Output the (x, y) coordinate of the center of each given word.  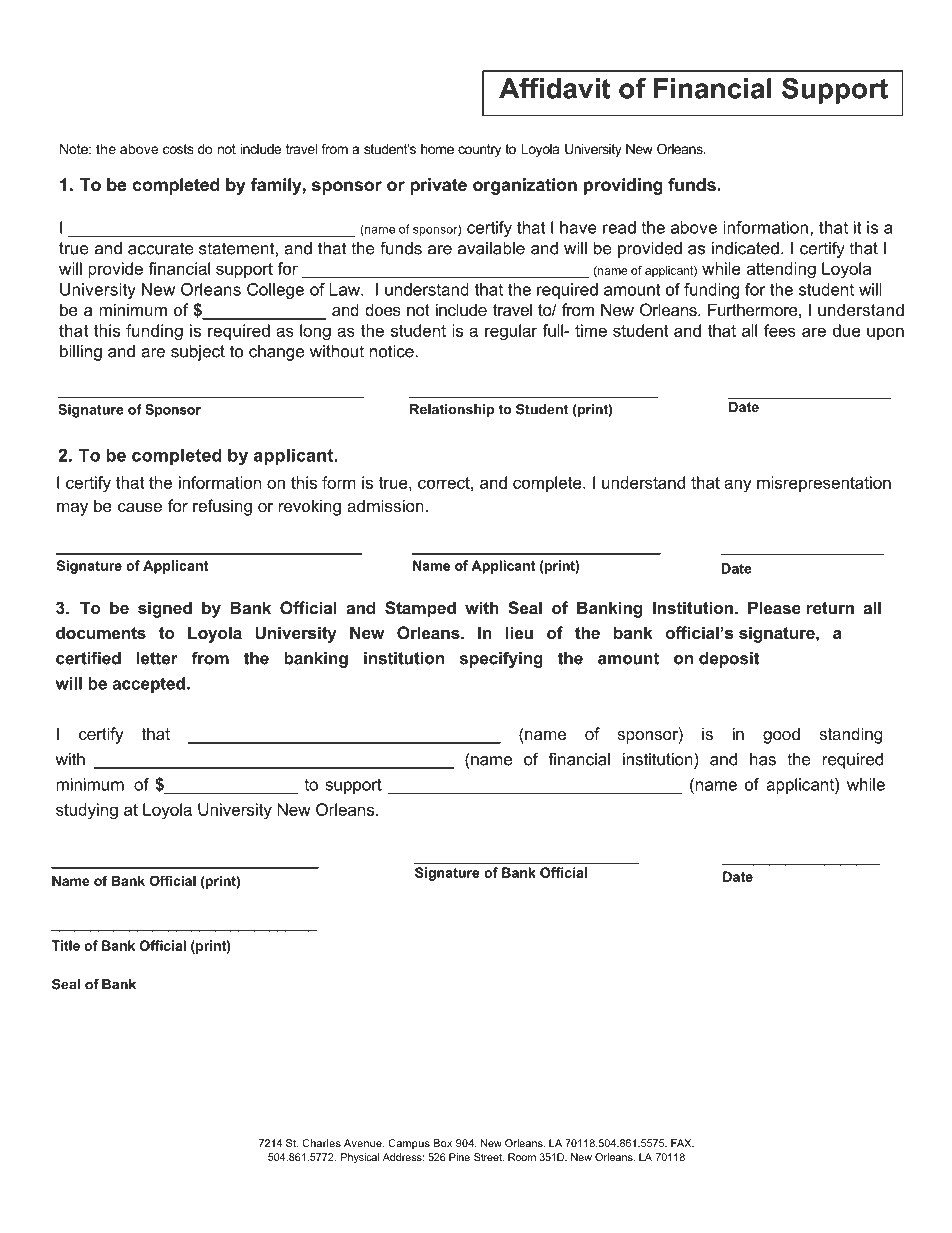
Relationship (452, 410)
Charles (322, 1143)
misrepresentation (824, 484)
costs (178, 149)
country (479, 150)
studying (87, 811)
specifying (501, 659)
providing (623, 186)
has (763, 759)
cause (140, 507)
